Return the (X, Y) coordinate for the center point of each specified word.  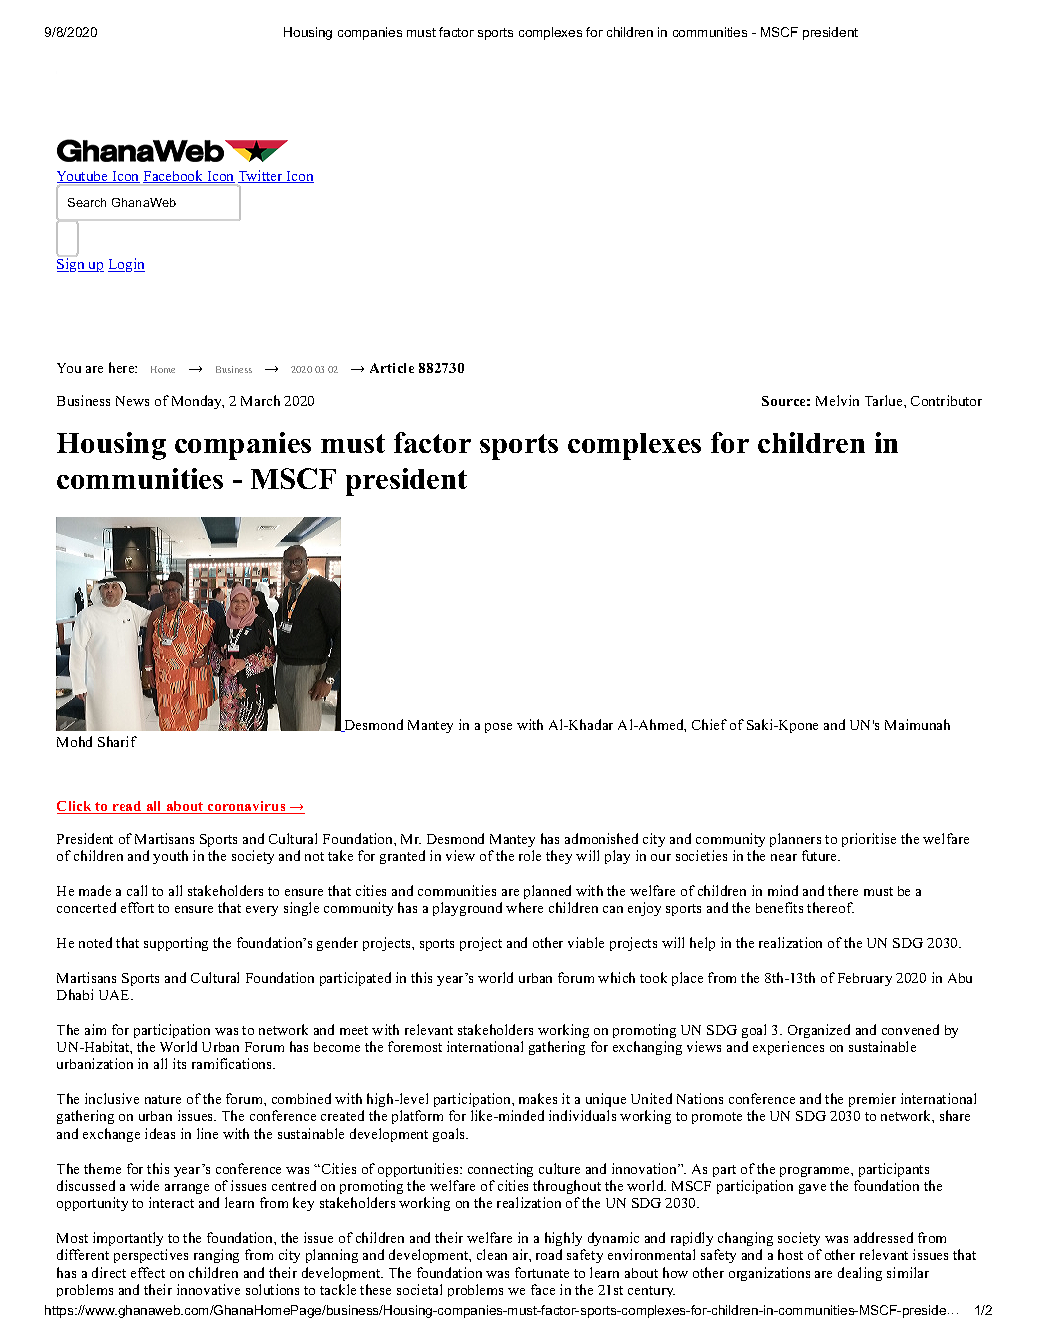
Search (87, 202)
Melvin (837, 400)
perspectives (151, 1256)
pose (498, 728)
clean (492, 1254)
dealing (860, 1274)
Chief (709, 724)
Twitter (261, 176)
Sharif (117, 741)
